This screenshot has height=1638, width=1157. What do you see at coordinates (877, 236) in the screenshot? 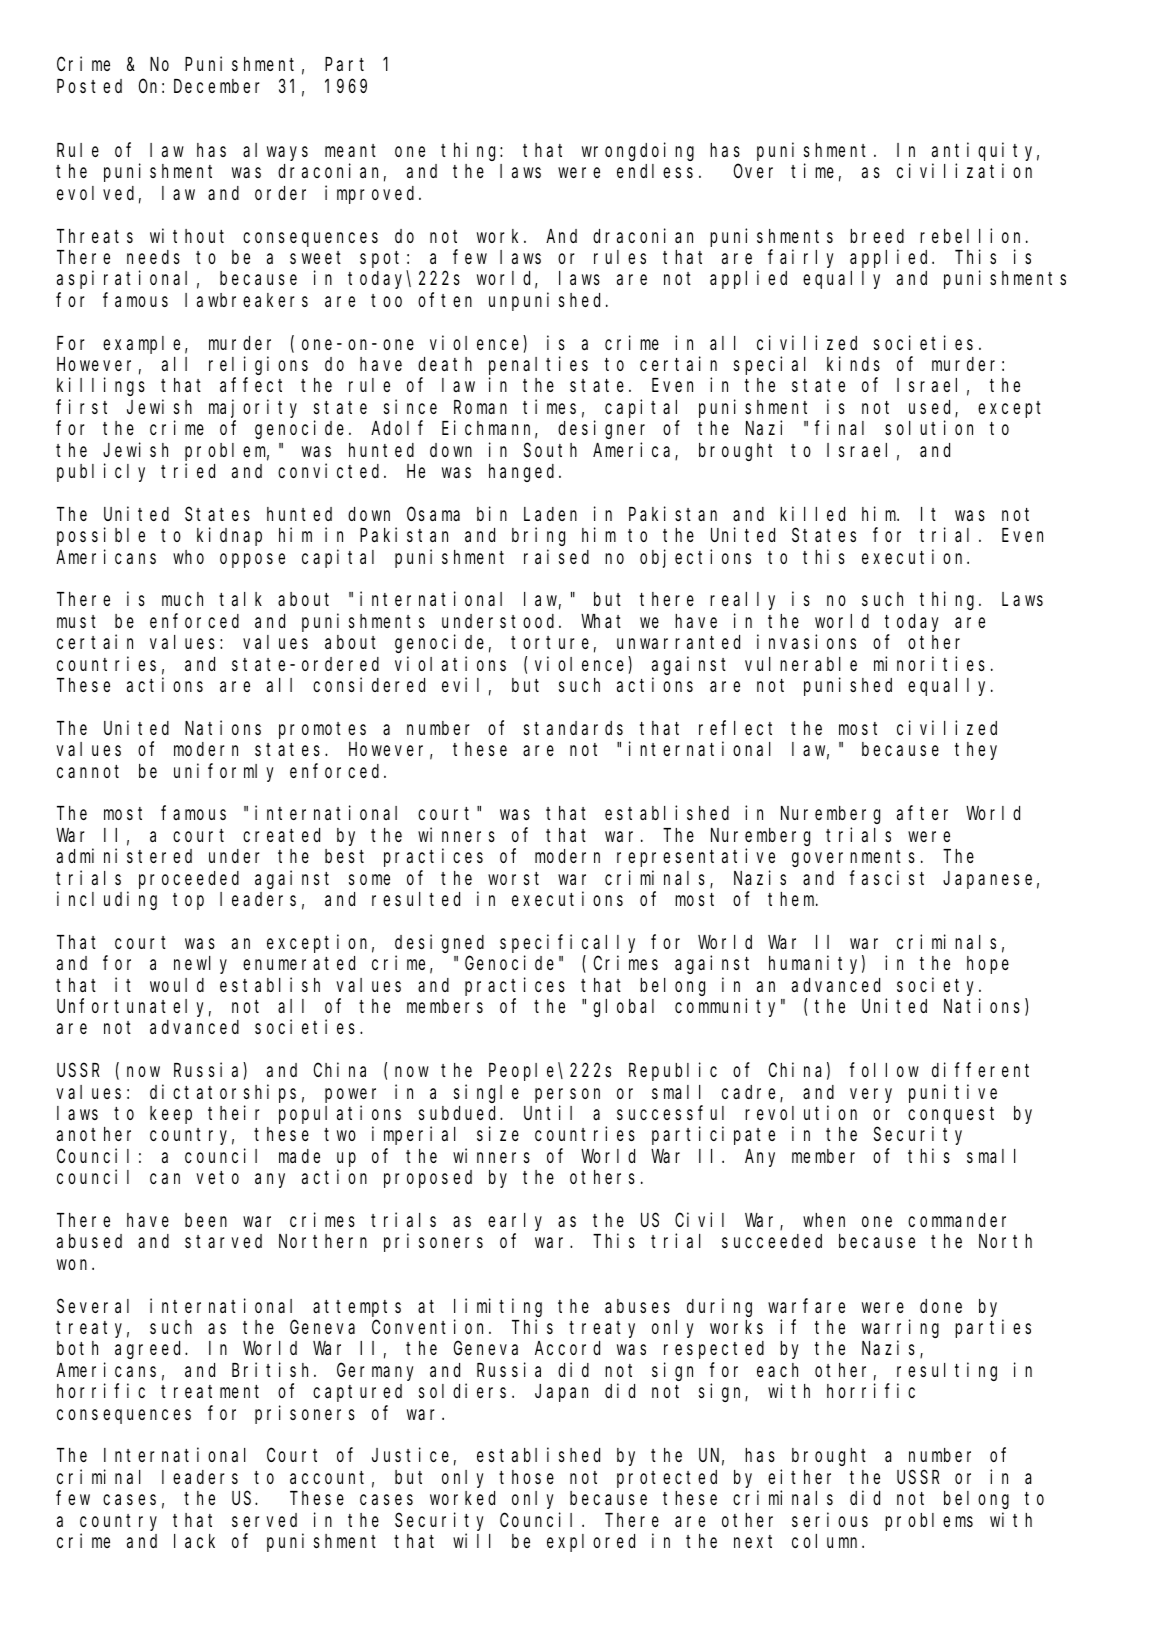
I see `breed` at bounding box center [877, 236].
